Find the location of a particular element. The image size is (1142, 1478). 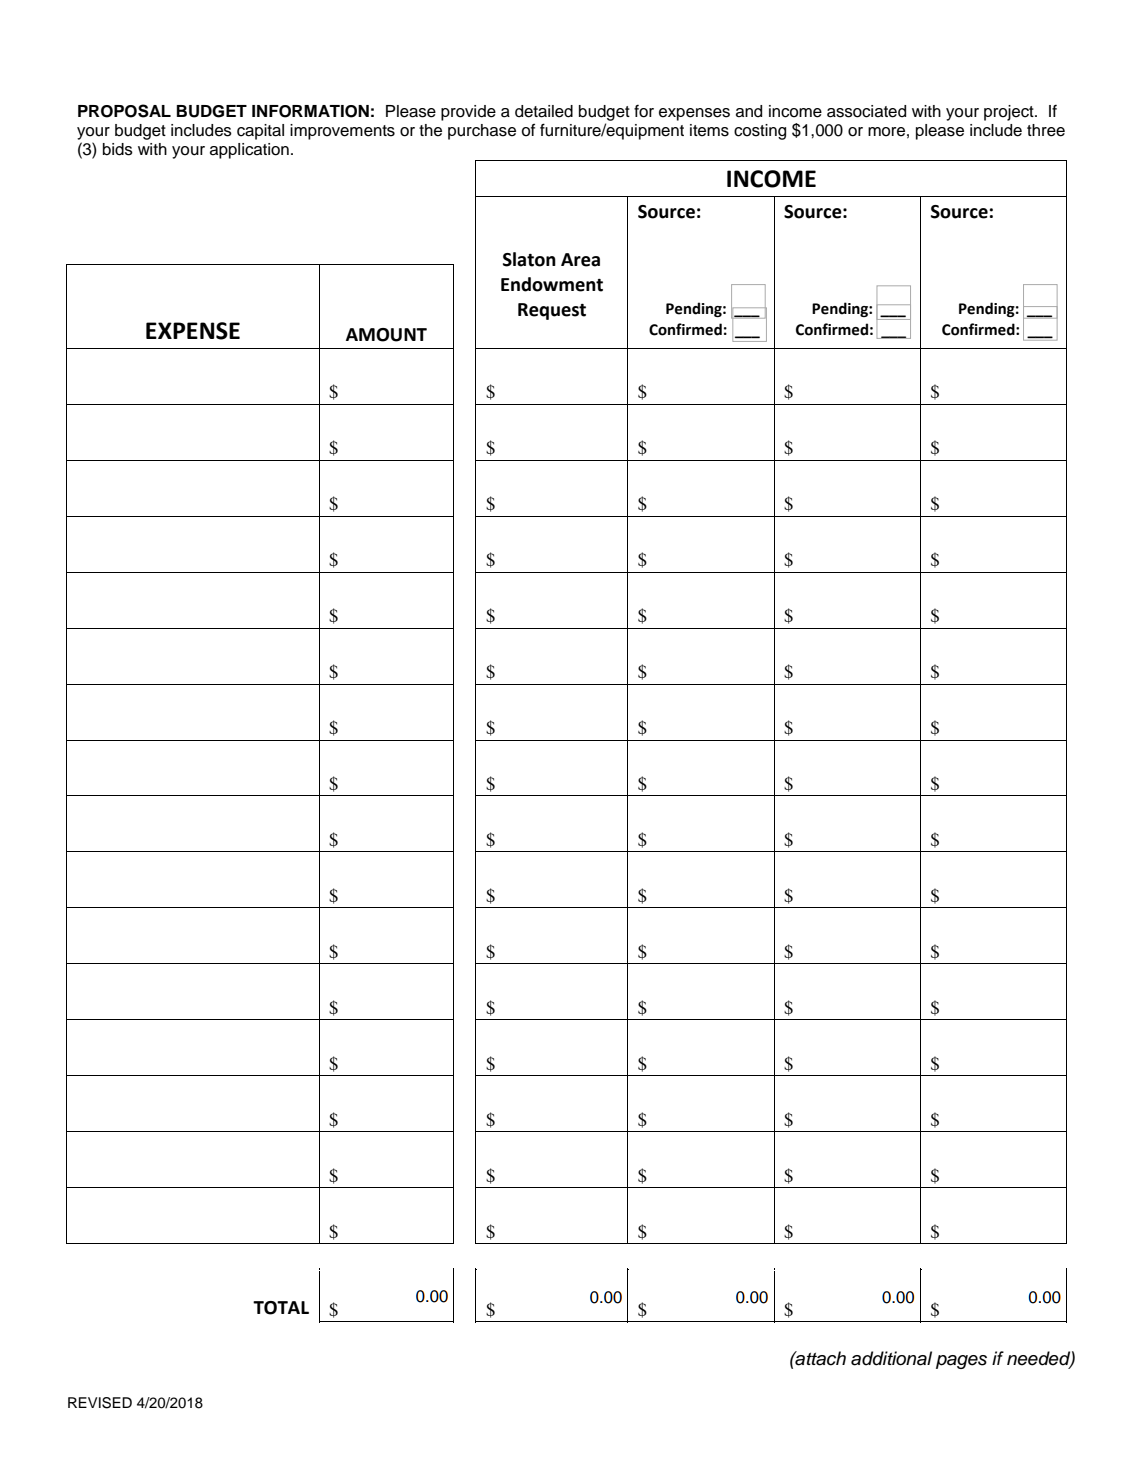

TOTAL is located at coordinates (281, 1308).
